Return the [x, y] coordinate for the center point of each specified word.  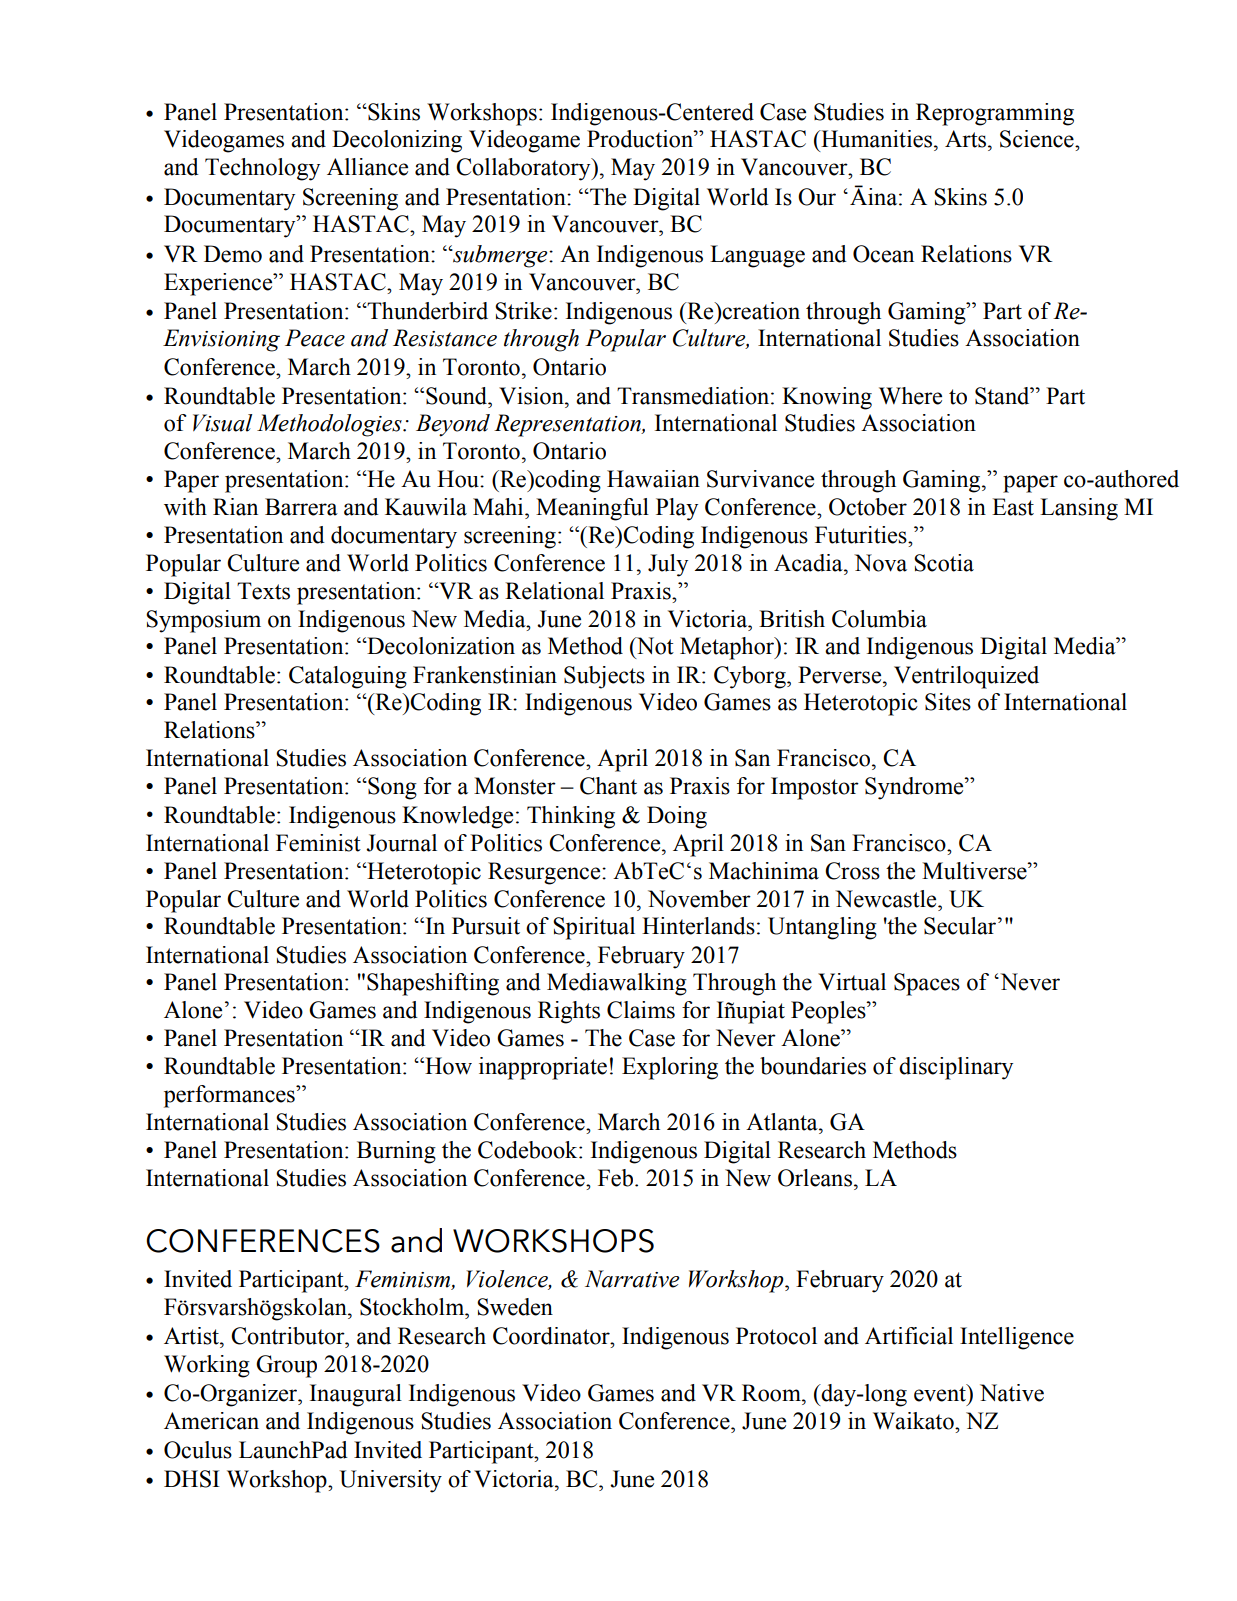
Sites [948, 702]
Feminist [318, 843]
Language [757, 256]
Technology [262, 169]
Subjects [604, 677]
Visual [222, 423]
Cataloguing [348, 677]
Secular [961, 926]
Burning [396, 1152]
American [211, 1421]
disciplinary [956, 1068]
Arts [965, 139]
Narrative [632, 1279]
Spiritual [594, 928]
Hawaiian [653, 479]
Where [910, 396]
